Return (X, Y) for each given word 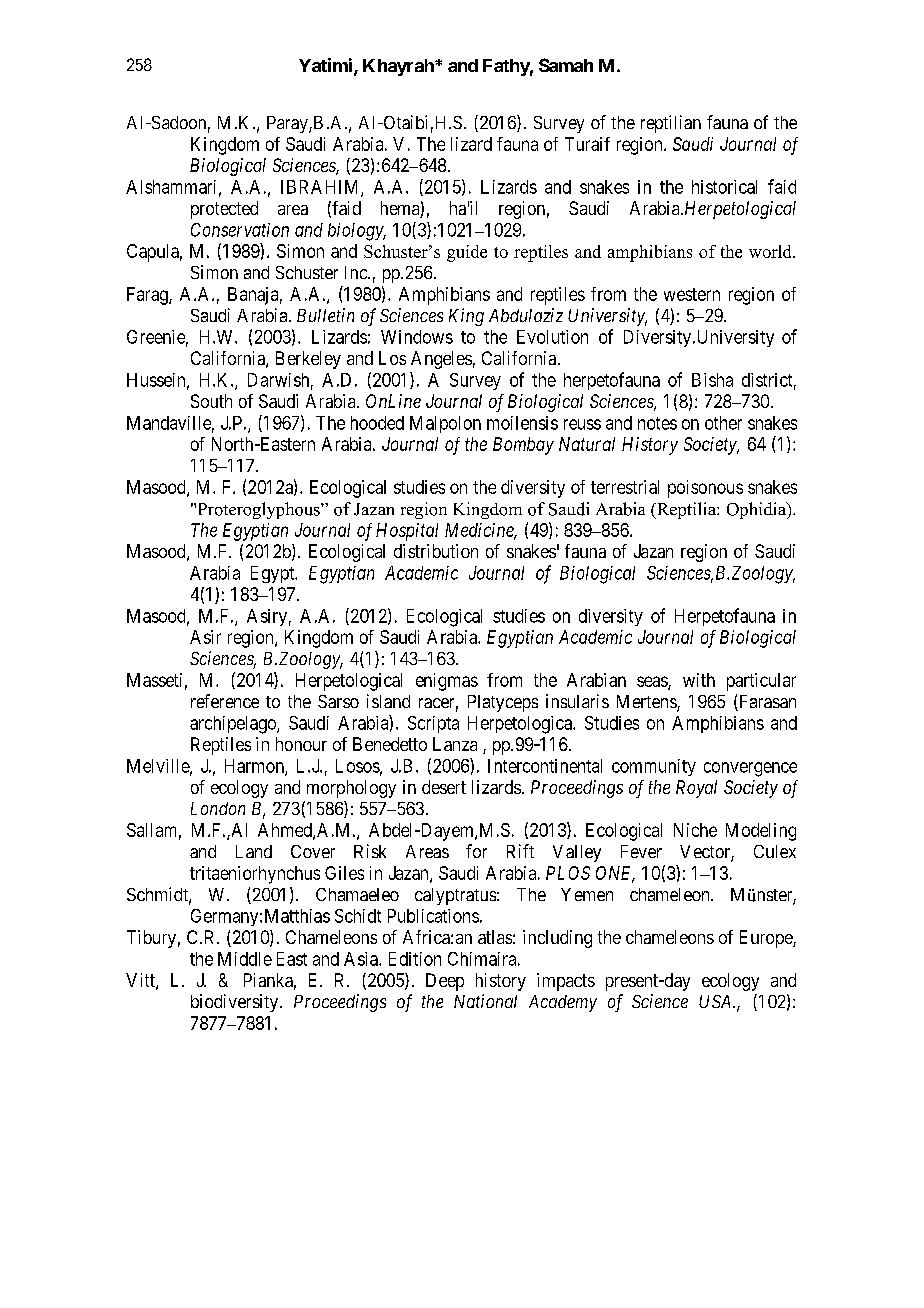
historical (724, 187)
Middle (245, 959)
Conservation (240, 230)
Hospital (407, 532)
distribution (436, 551)
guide (467, 253)
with (699, 680)
